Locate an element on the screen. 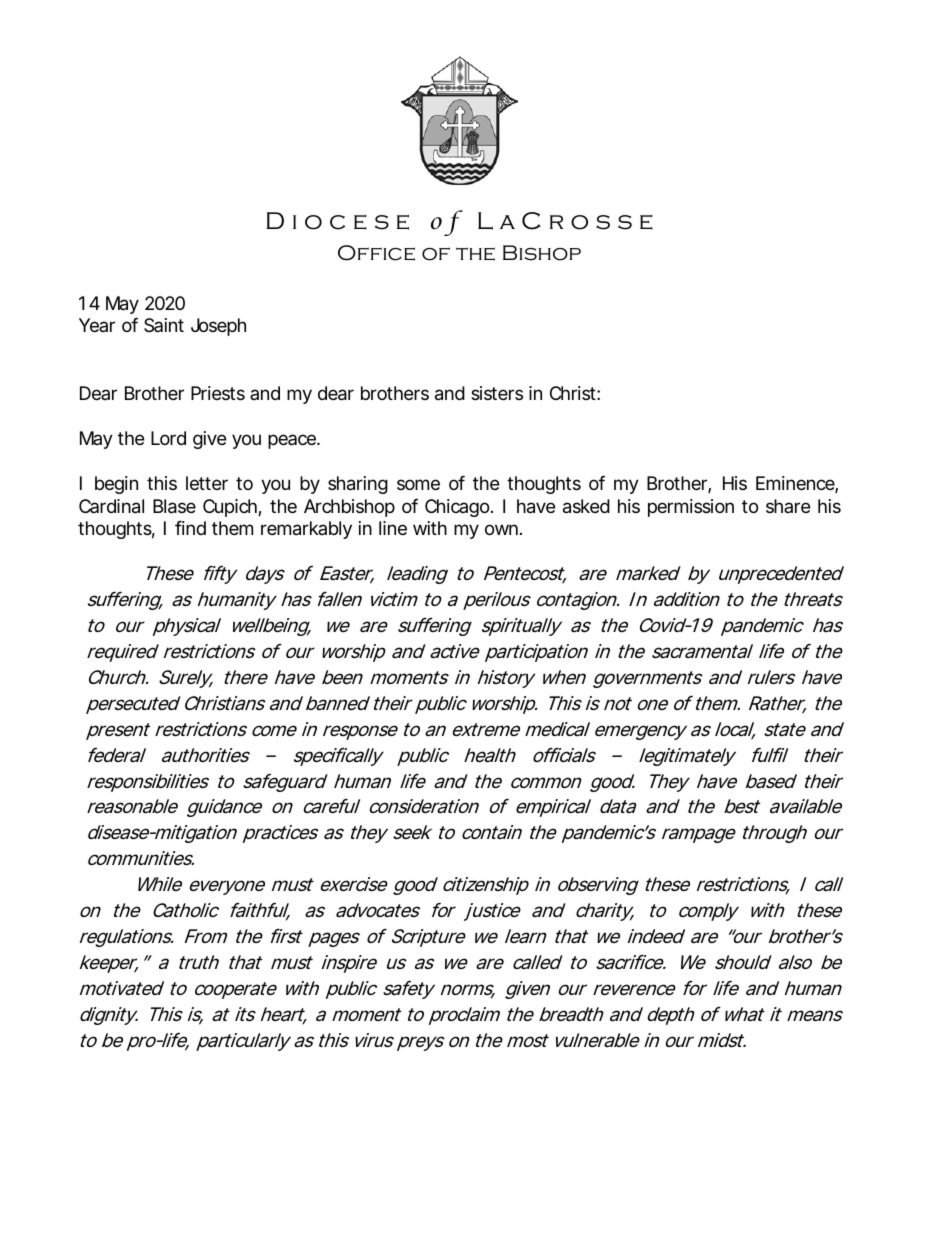 The width and height of the screenshot is (952, 1233). Year is located at coordinates (97, 325).
